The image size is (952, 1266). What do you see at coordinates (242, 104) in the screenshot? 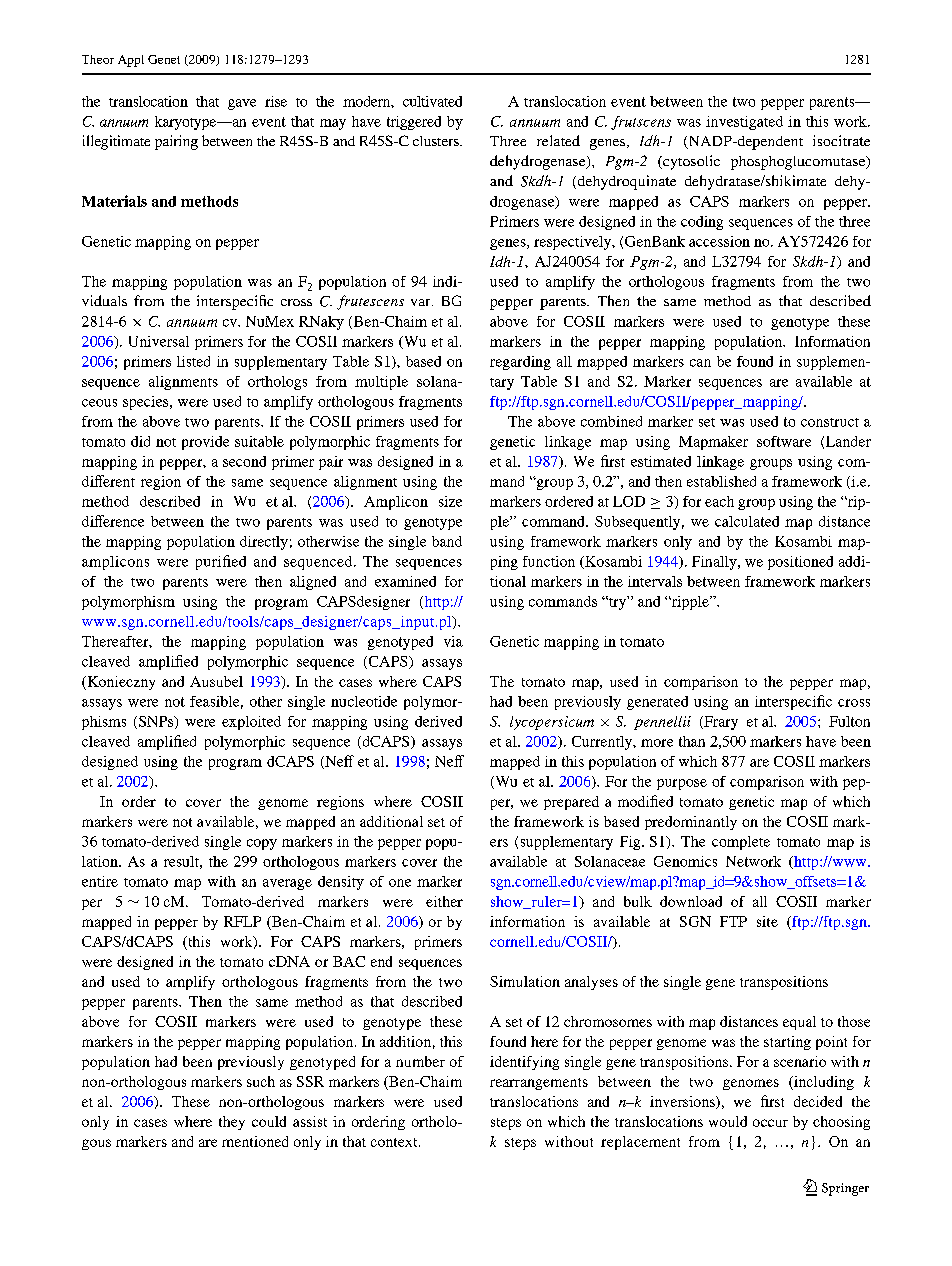
I see `gave` at bounding box center [242, 104].
